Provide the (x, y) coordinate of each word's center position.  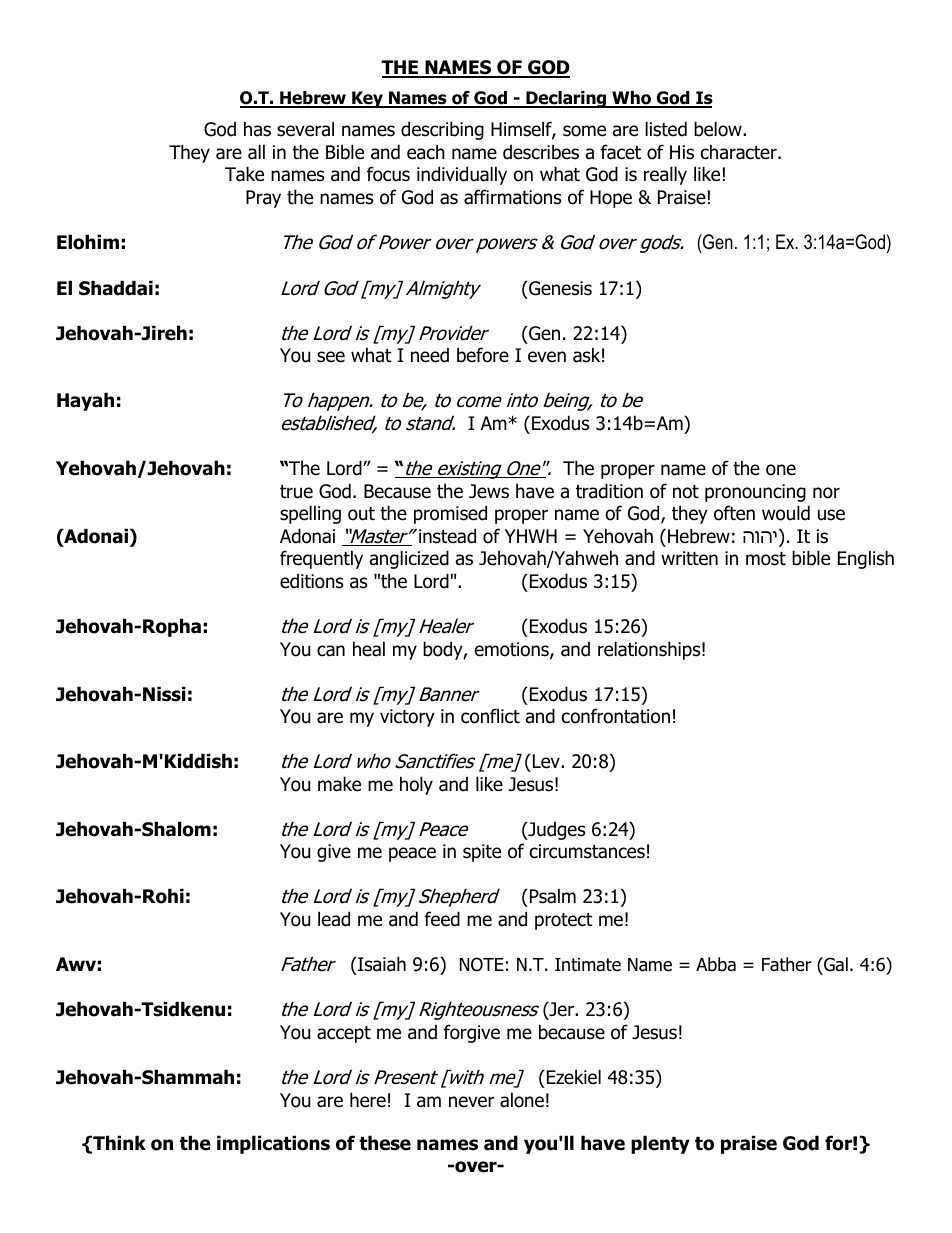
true (296, 492)
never (471, 1102)
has (257, 129)
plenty (660, 1144)
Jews (489, 491)
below (719, 129)
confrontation (616, 716)
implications (273, 1144)
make (339, 784)
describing (442, 130)
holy (416, 785)
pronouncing (755, 493)
